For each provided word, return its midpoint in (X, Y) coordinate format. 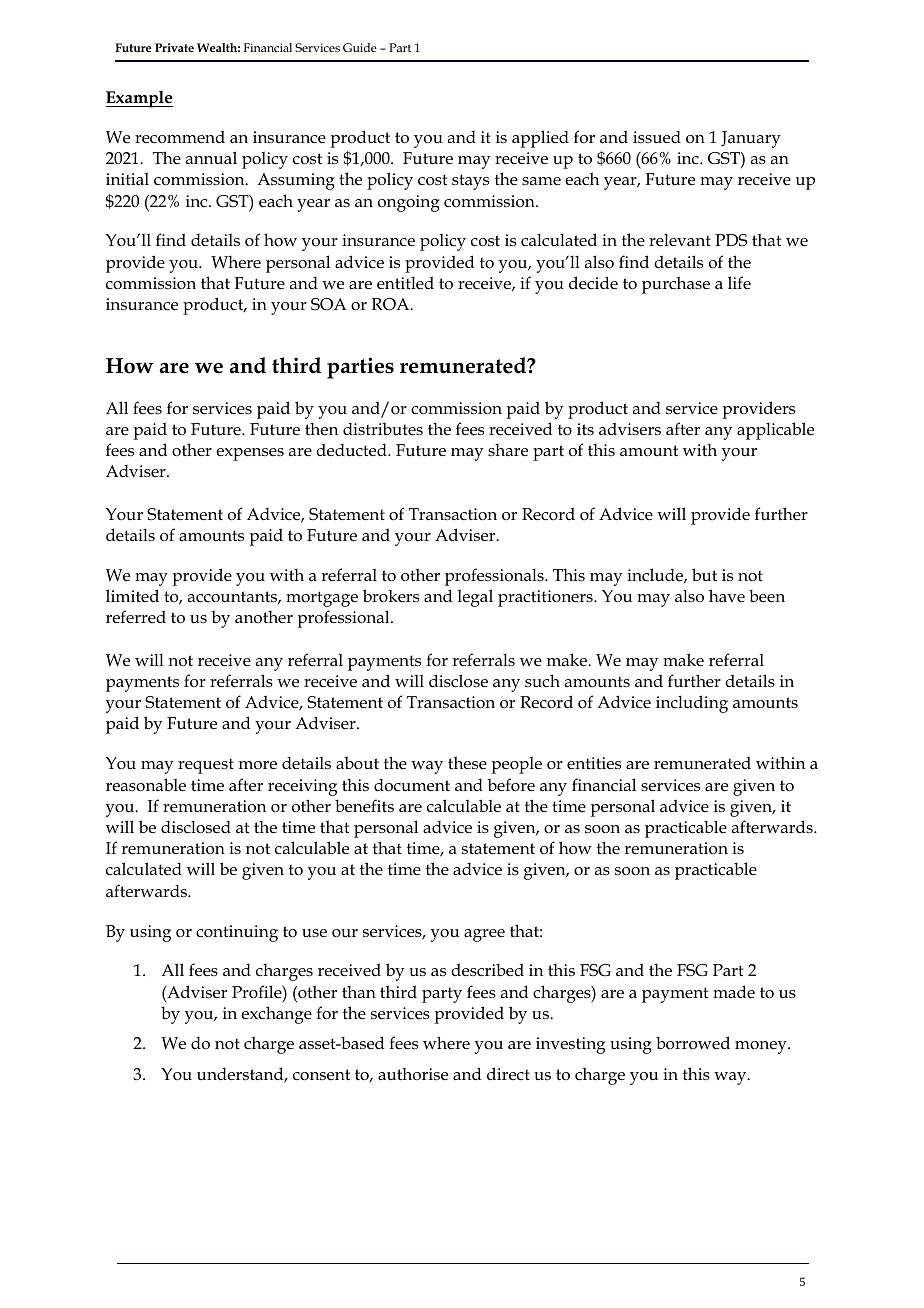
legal (475, 598)
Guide (360, 47)
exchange (276, 1015)
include (656, 575)
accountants (233, 597)
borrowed (693, 1042)
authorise (413, 1074)
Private (174, 47)
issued (657, 137)
